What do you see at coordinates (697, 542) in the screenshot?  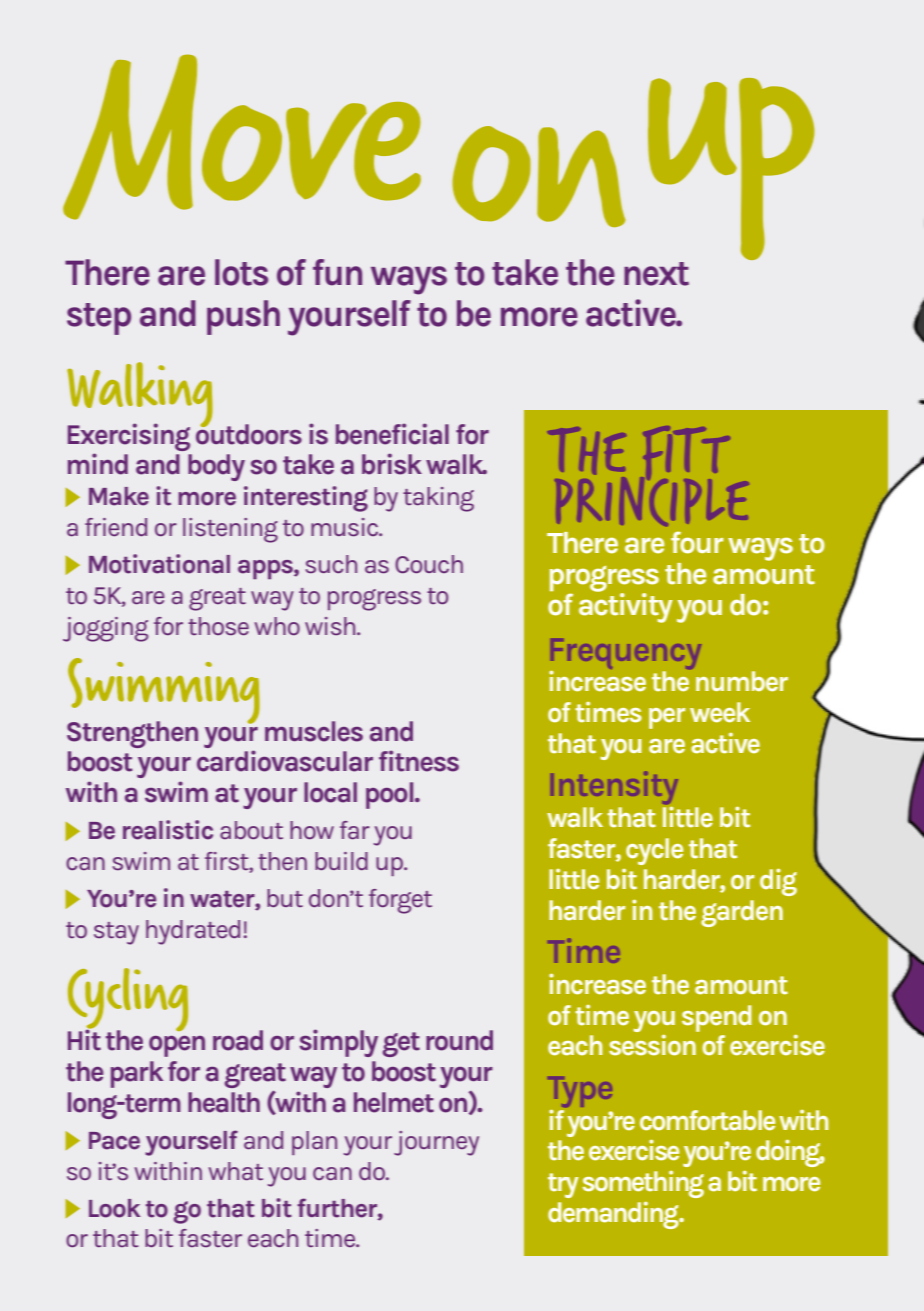 I see `four` at bounding box center [697, 542].
